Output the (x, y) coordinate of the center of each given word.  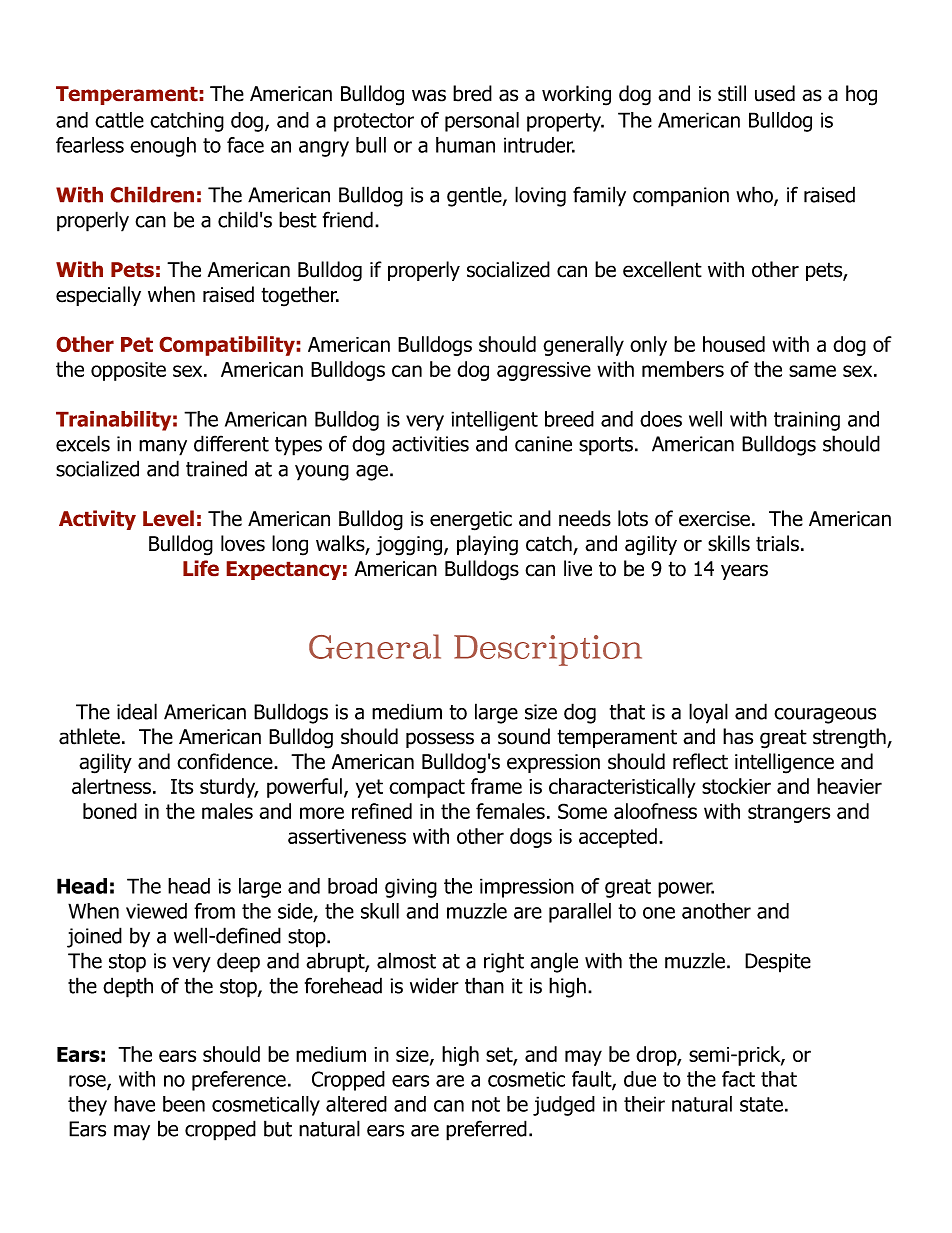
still (732, 93)
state (761, 1104)
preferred (486, 1130)
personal (482, 122)
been (184, 1104)
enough (163, 147)
